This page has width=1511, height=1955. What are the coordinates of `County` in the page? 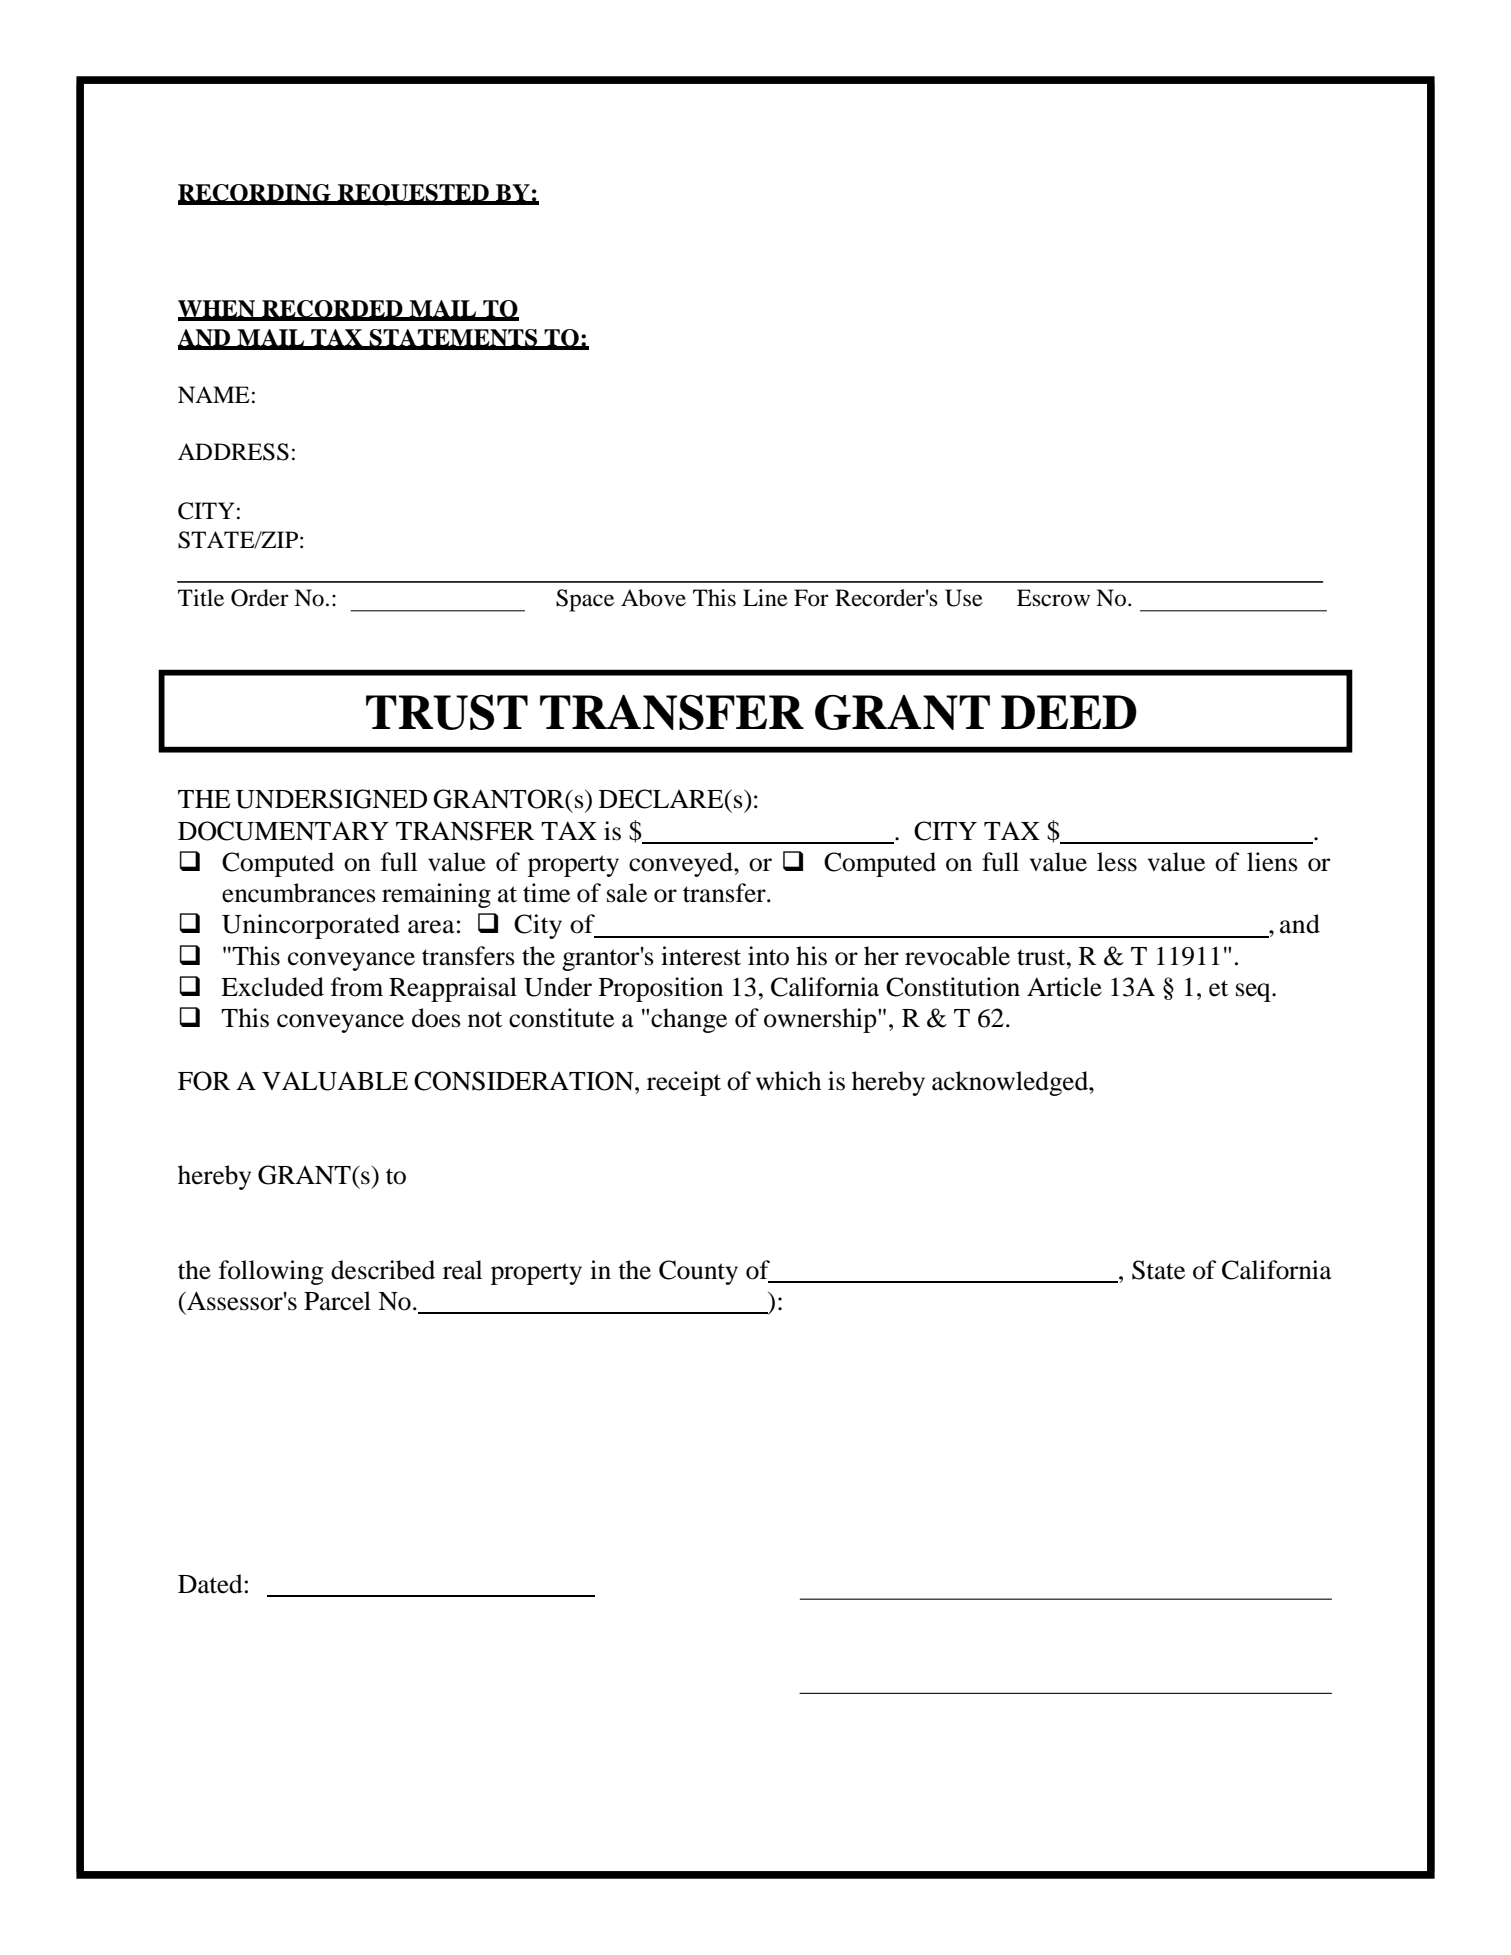 It's located at (698, 1272).
